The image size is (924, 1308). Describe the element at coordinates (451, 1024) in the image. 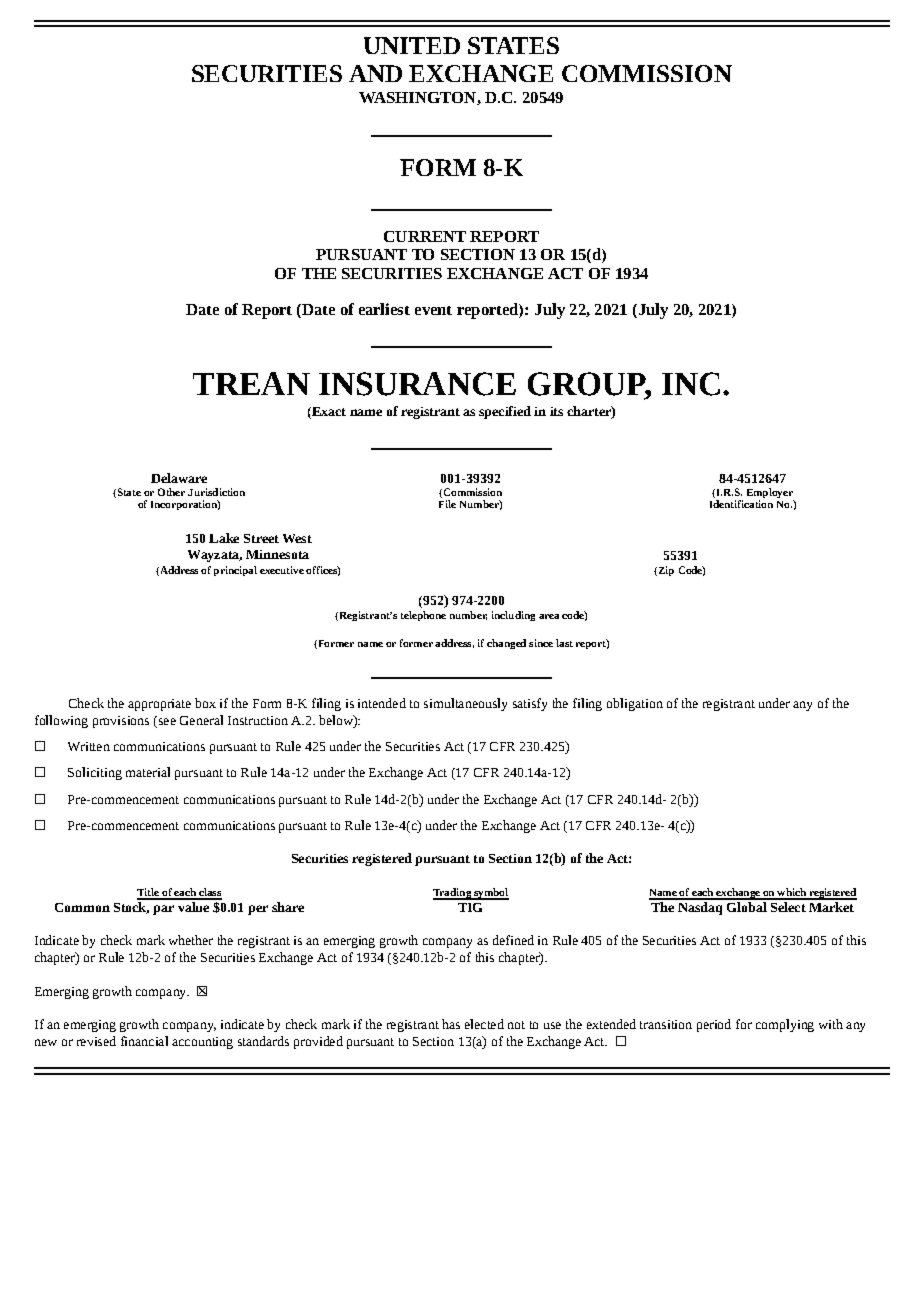

I see `has` at that location.
